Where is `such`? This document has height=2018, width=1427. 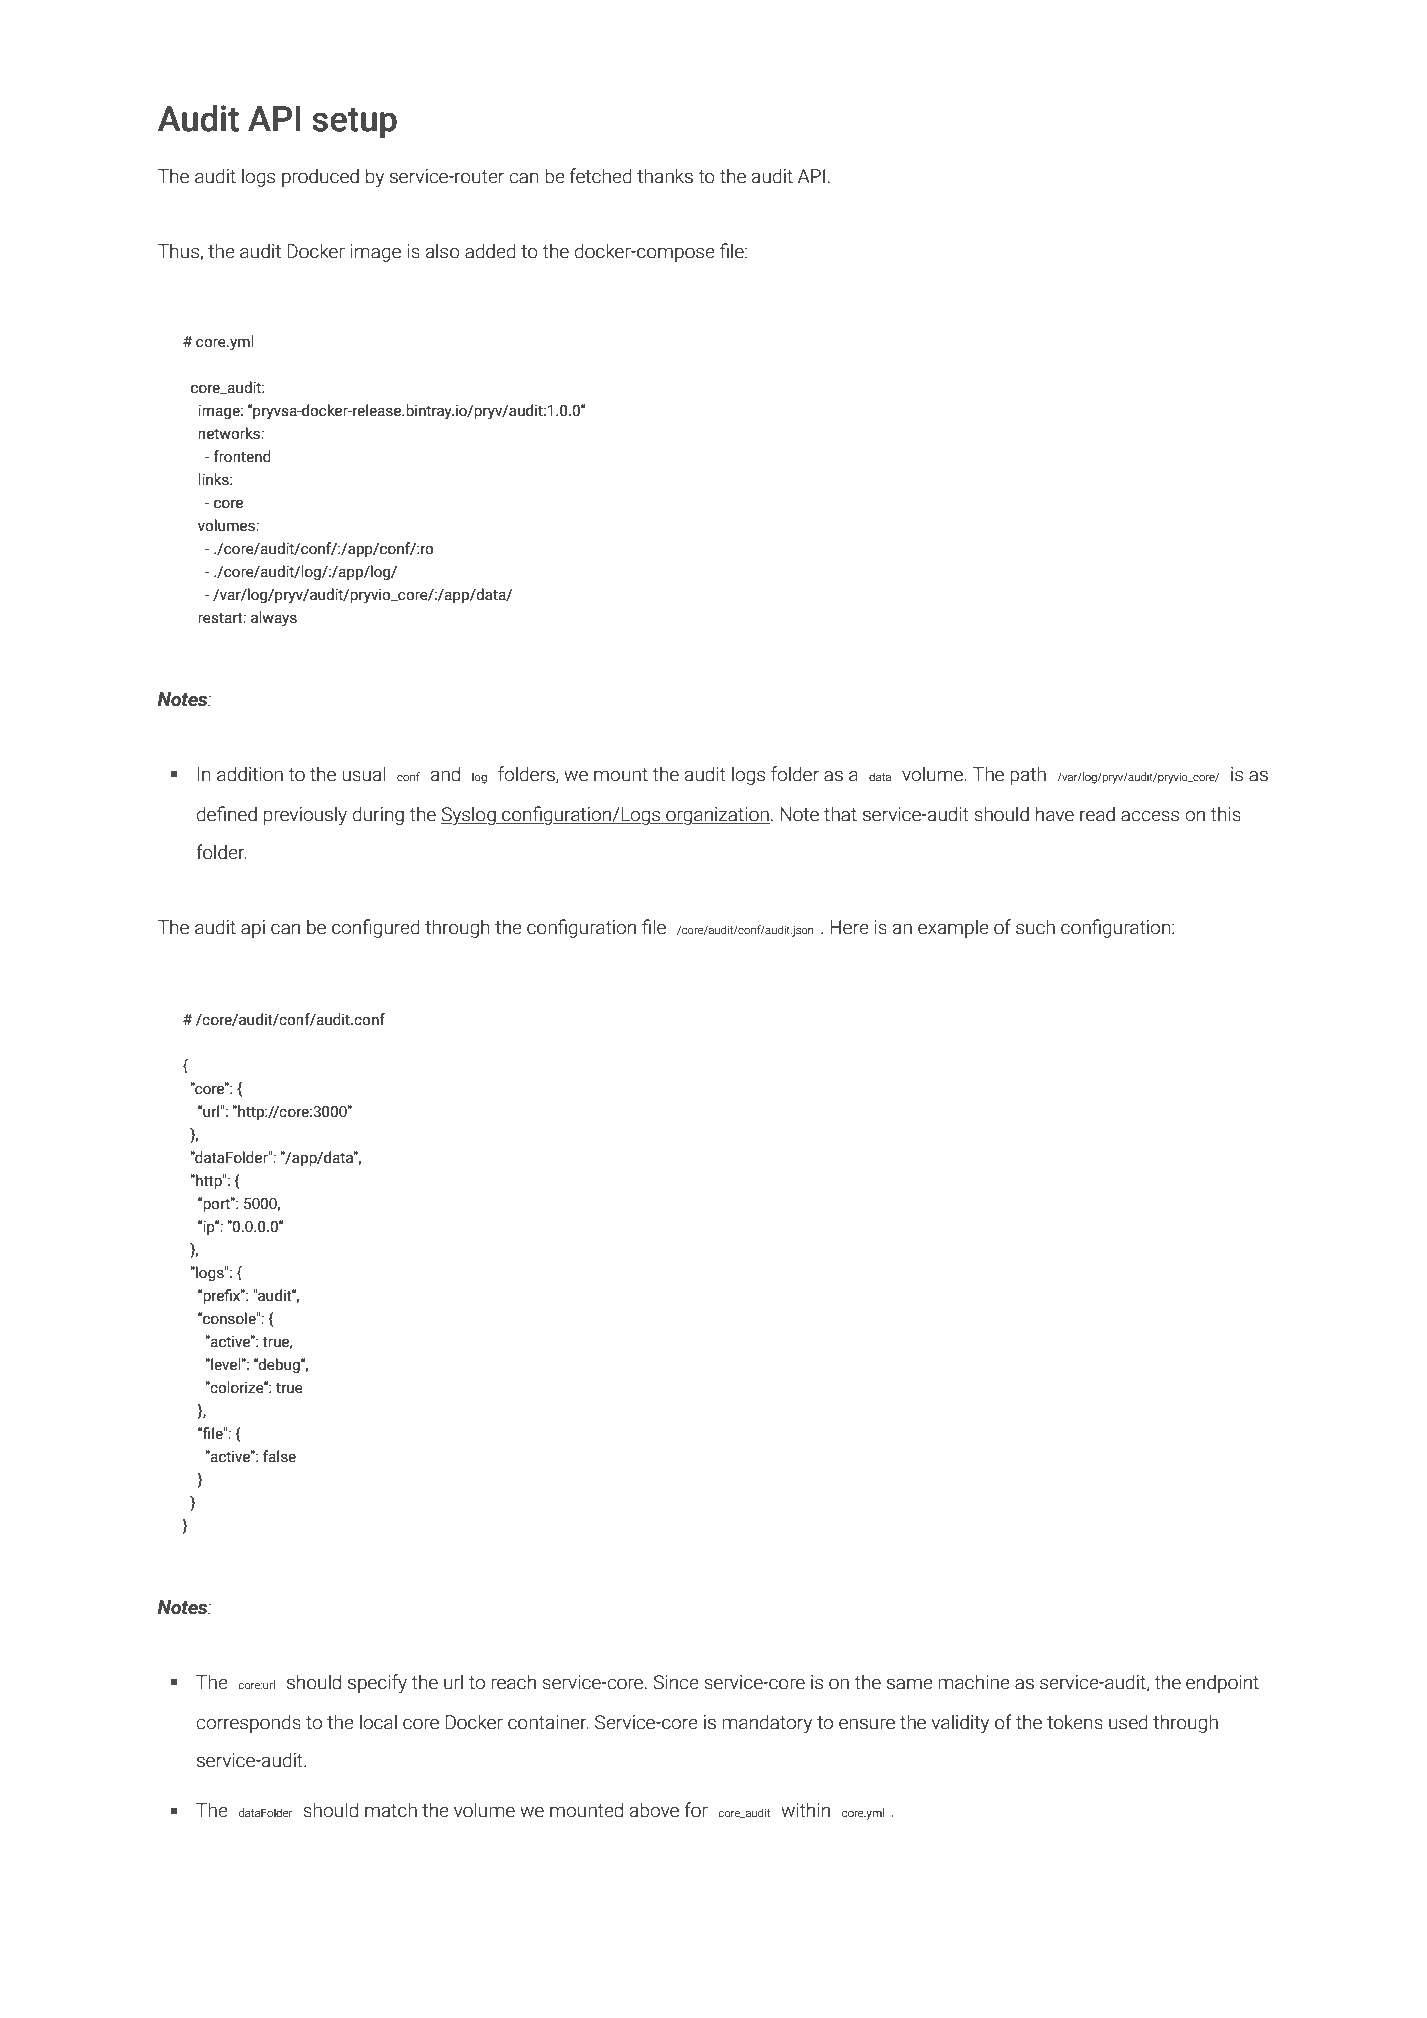
such is located at coordinates (1035, 927).
